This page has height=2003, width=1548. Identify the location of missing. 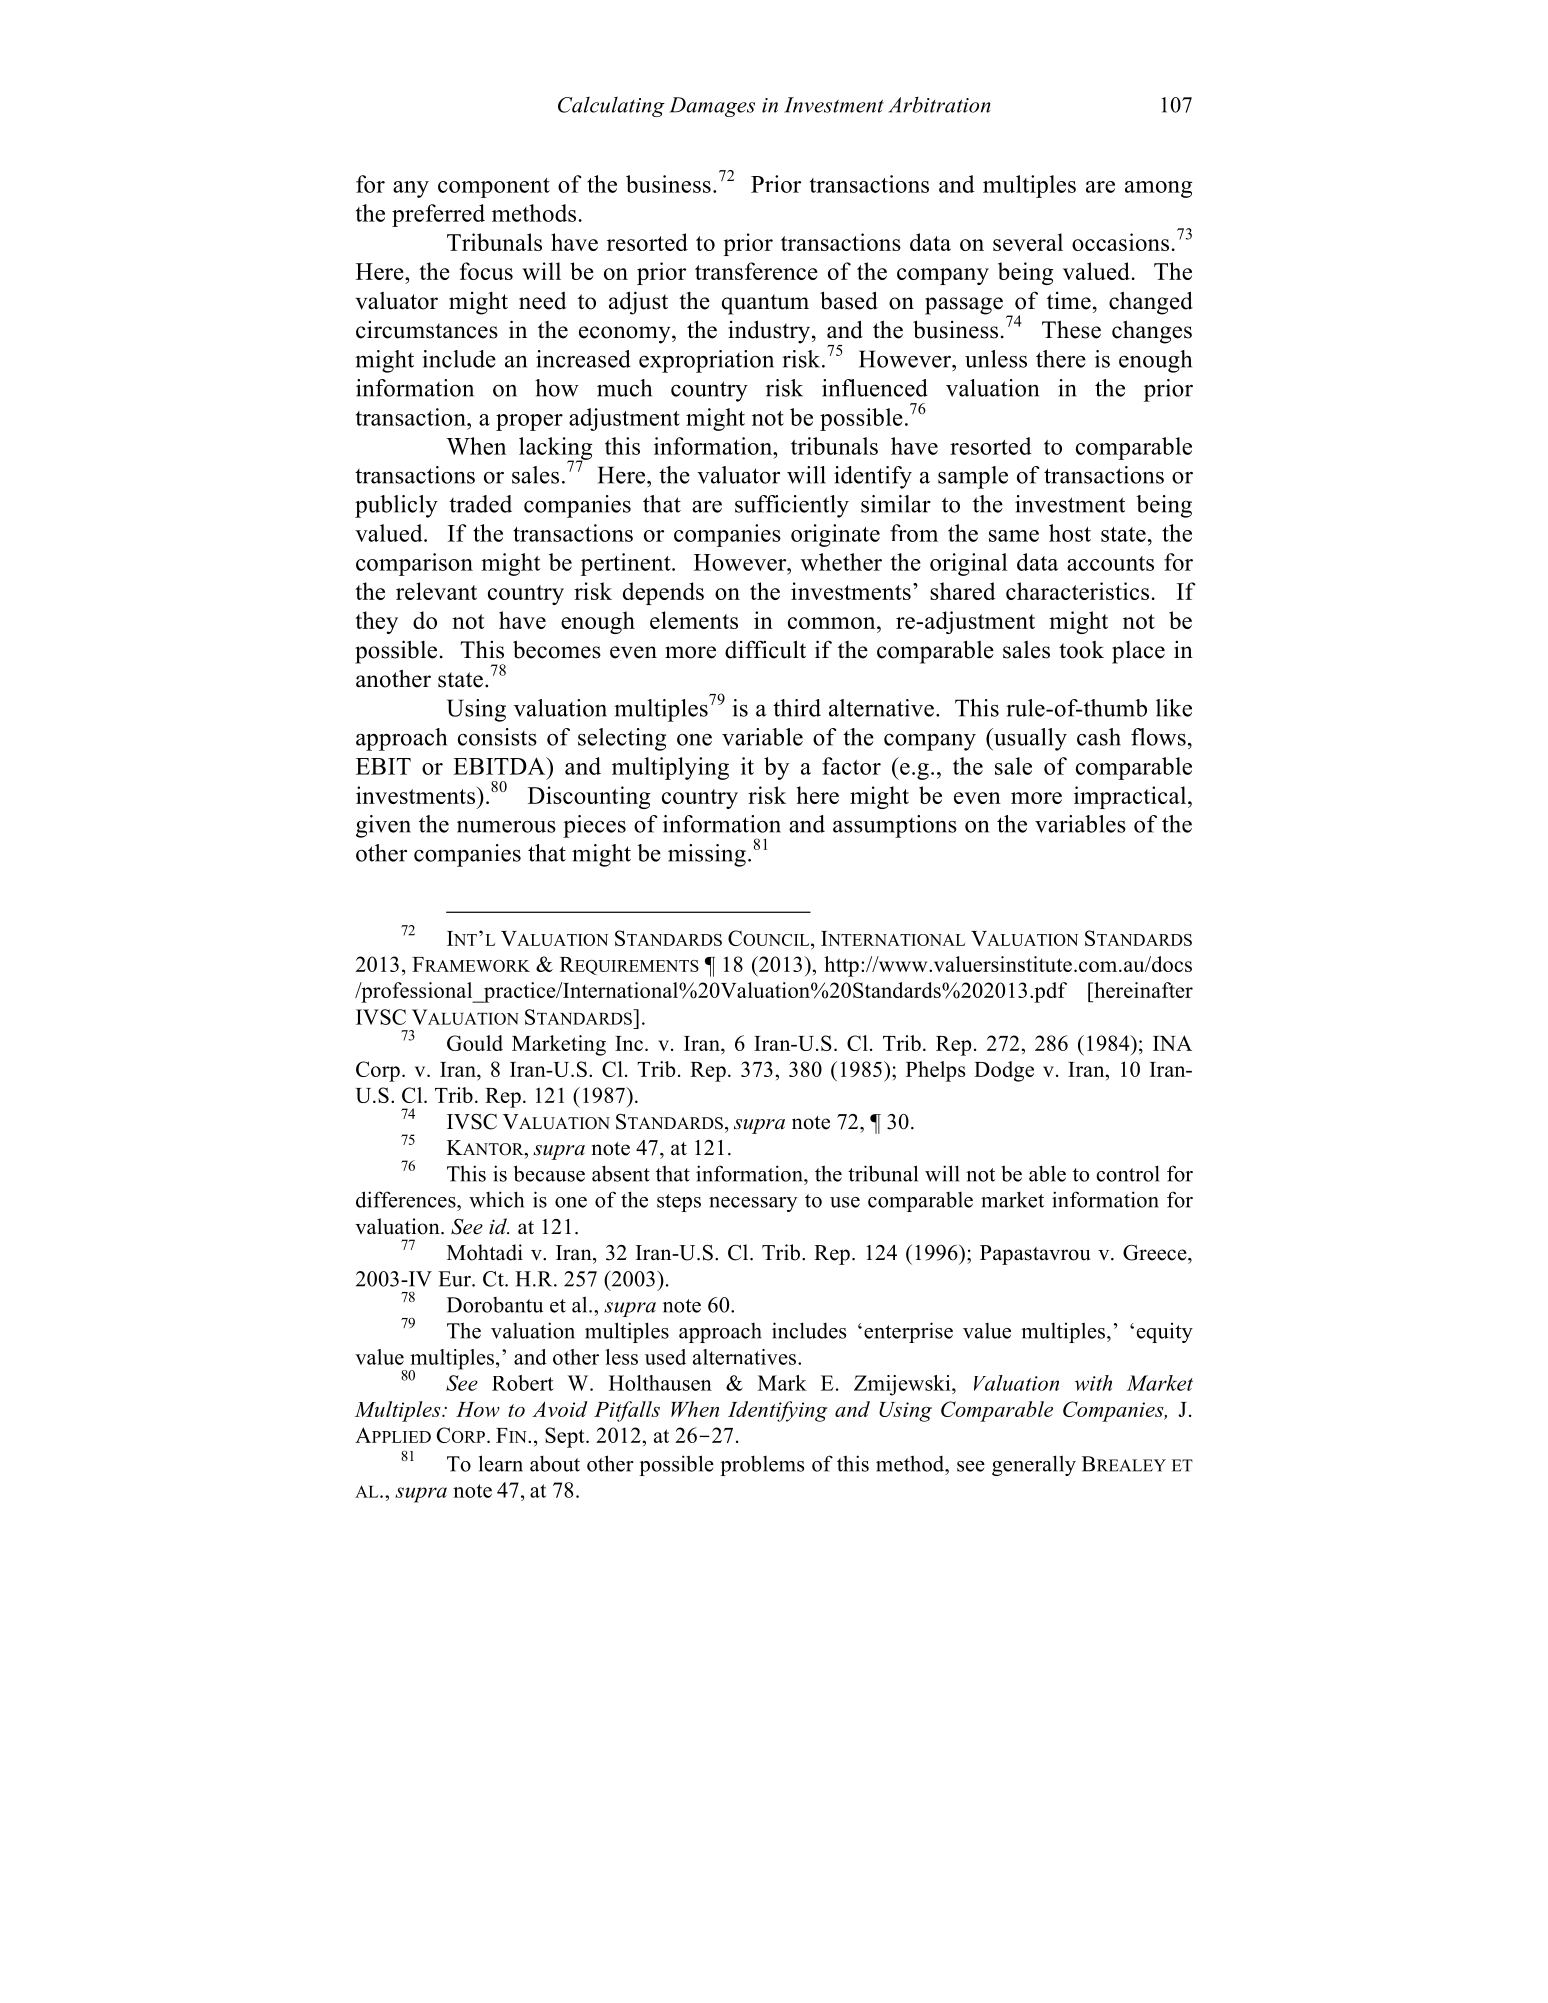
(707, 855).
